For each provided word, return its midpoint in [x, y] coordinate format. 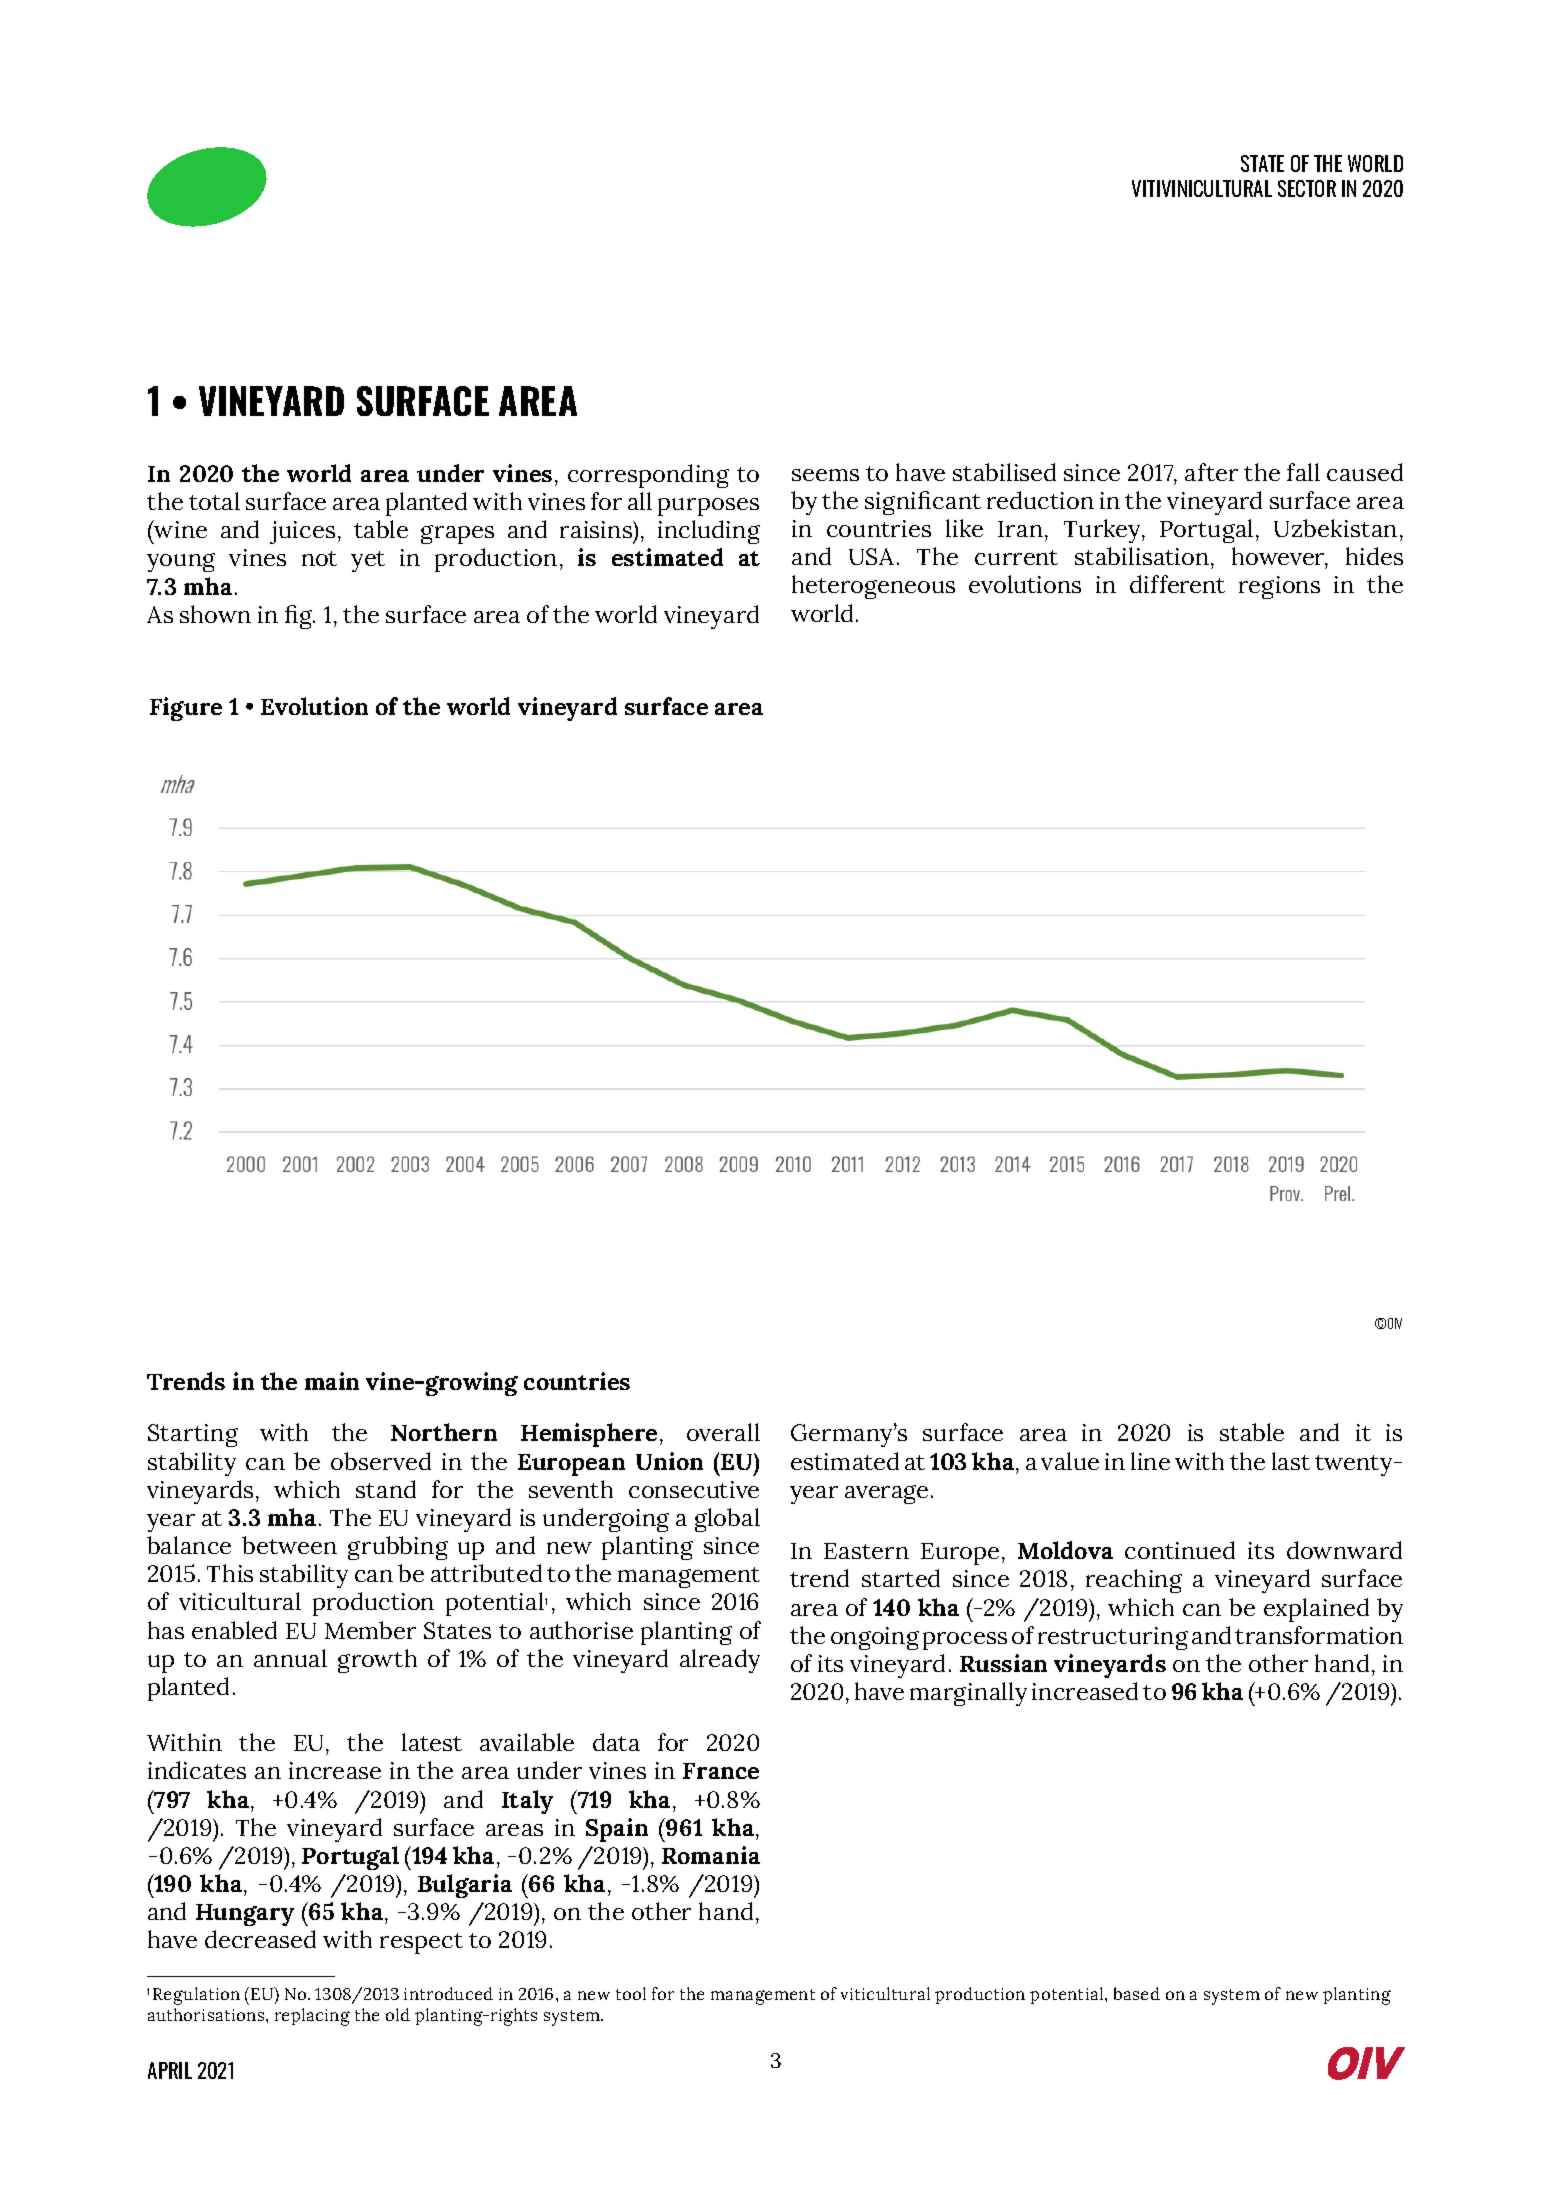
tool [631, 1993]
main [332, 1381]
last [1291, 1461]
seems [825, 475]
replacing [312, 2017]
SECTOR [1307, 188]
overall [723, 1432]
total [214, 501]
